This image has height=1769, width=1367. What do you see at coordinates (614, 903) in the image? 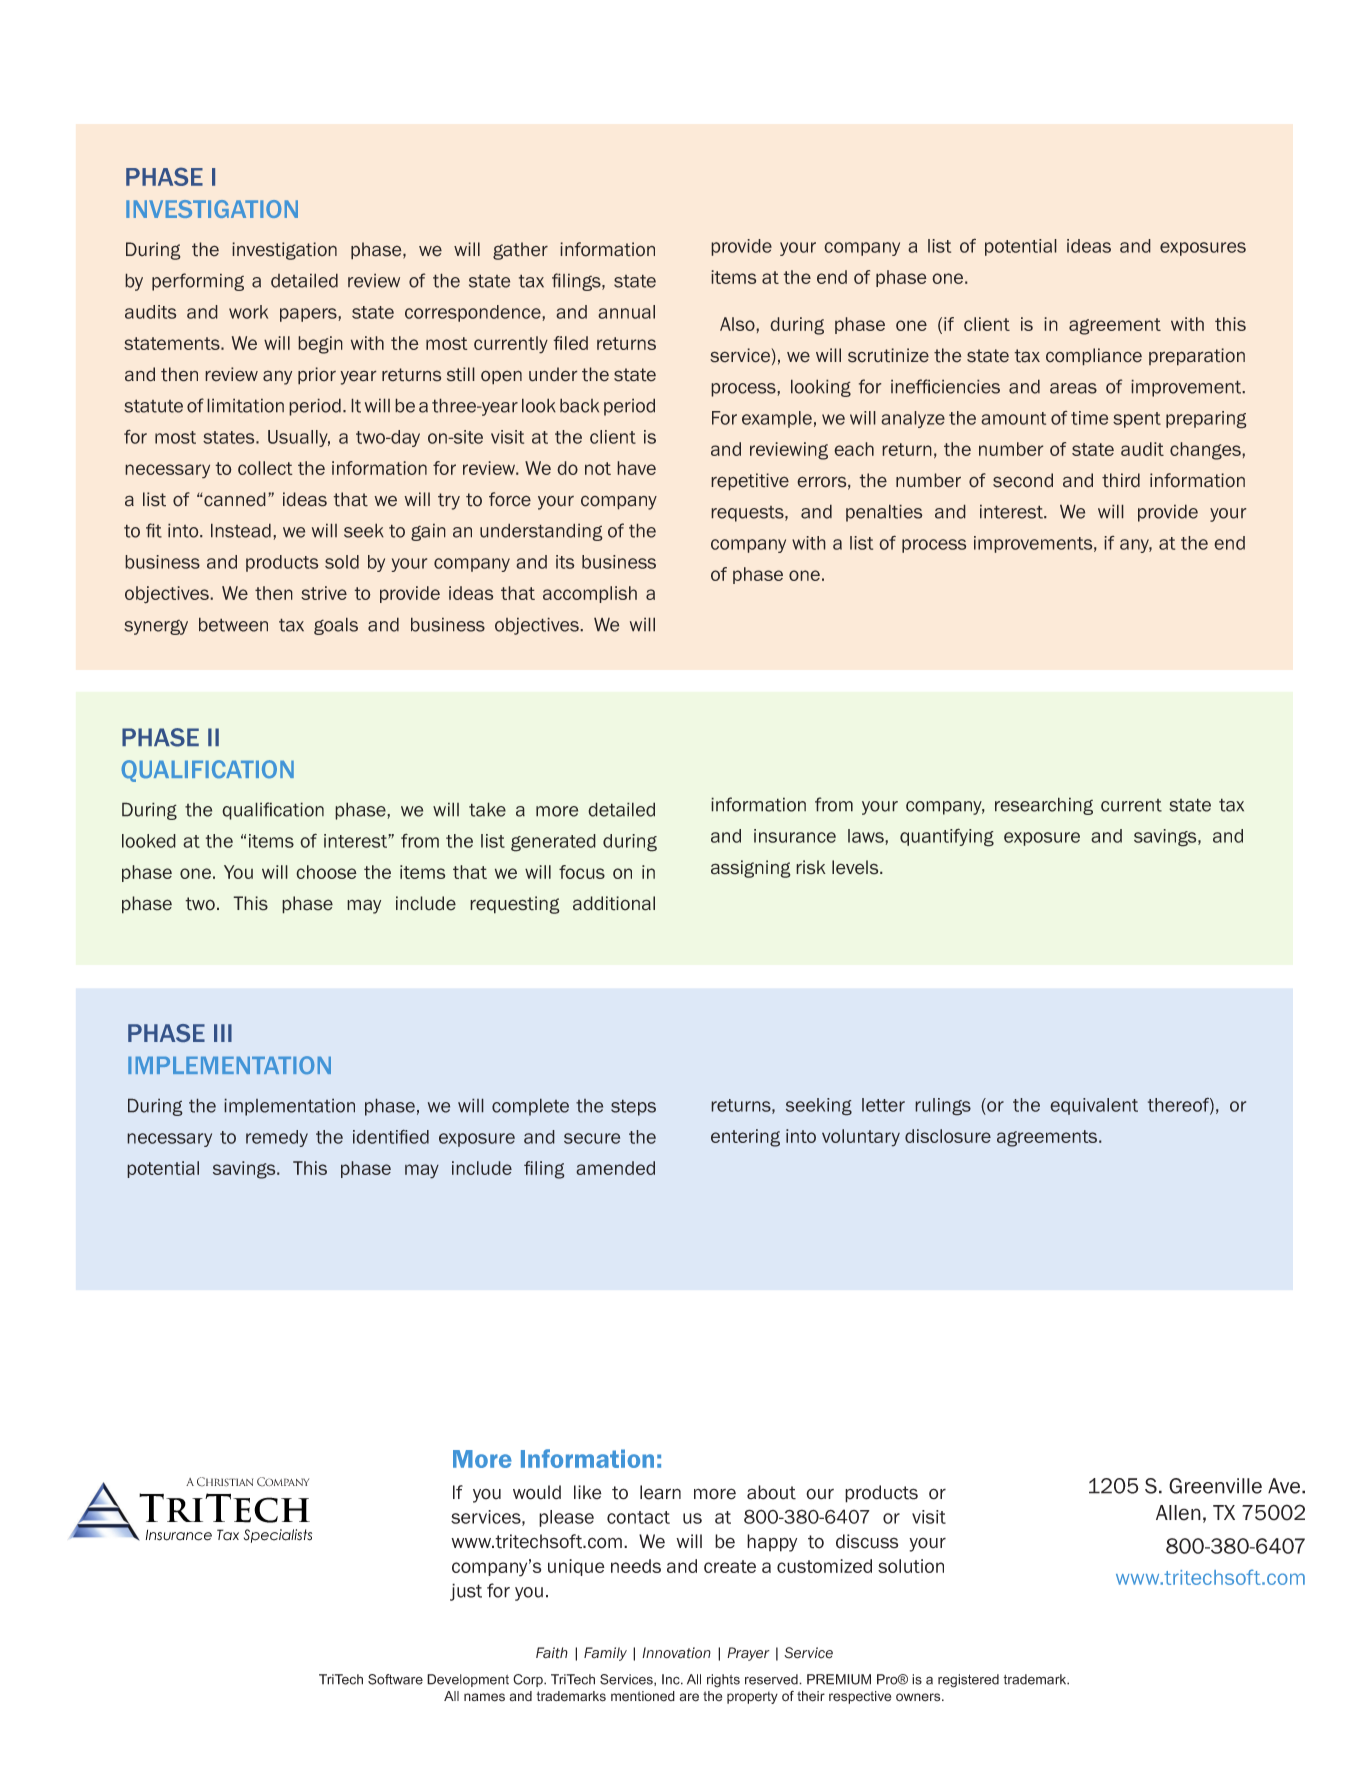
I see `additional` at bounding box center [614, 903].
